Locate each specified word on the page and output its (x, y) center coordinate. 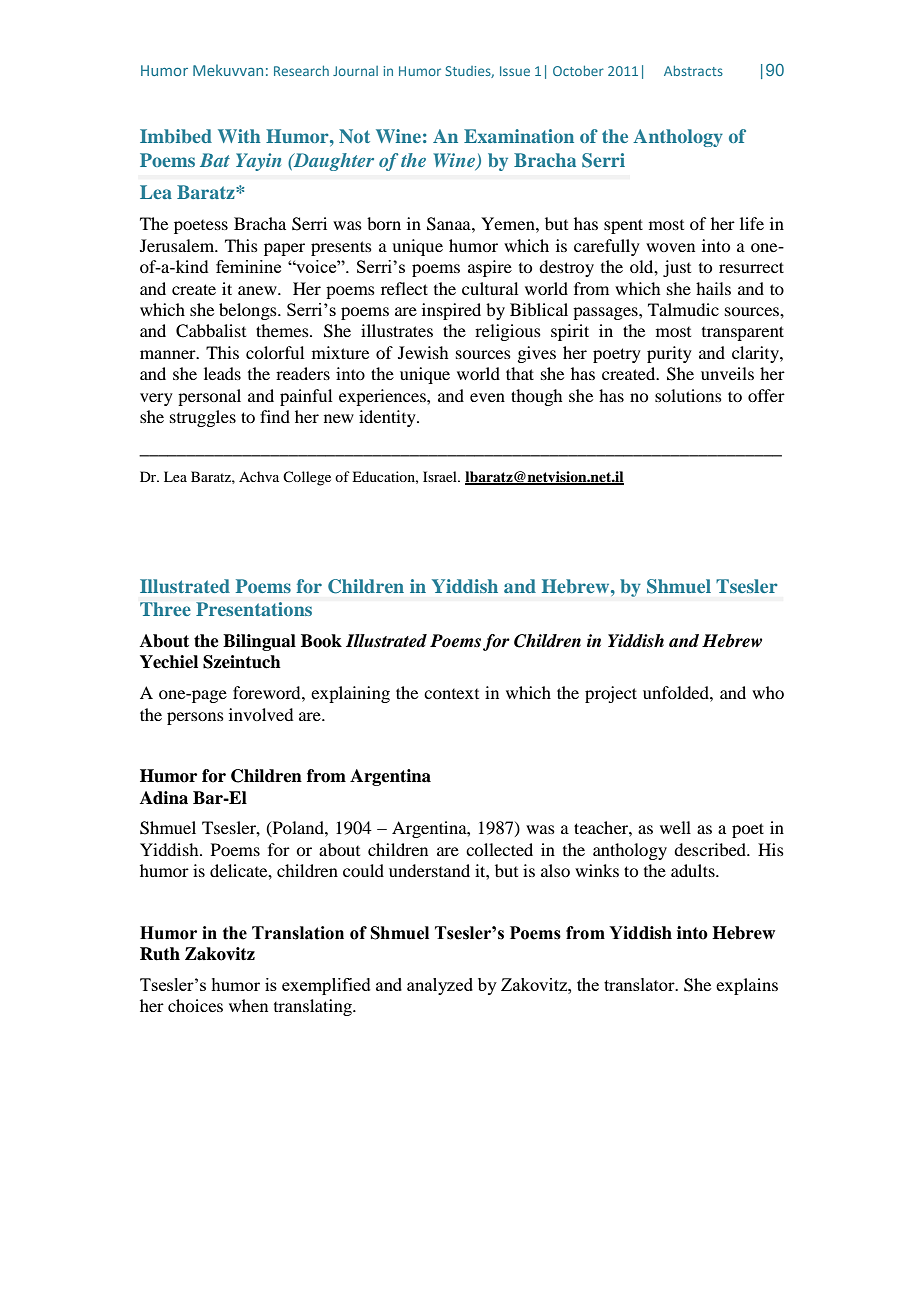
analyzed (440, 986)
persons (195, 718)
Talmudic (683, 309)
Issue (515, 71)
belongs (249, 311)
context (451, 694)
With (239, 136)
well (675, 827)
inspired (451, 311)
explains (747, 986)
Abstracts (693, 71)
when (248, 1005)
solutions (688, 395)
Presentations (254, 609)
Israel (441, 476)
